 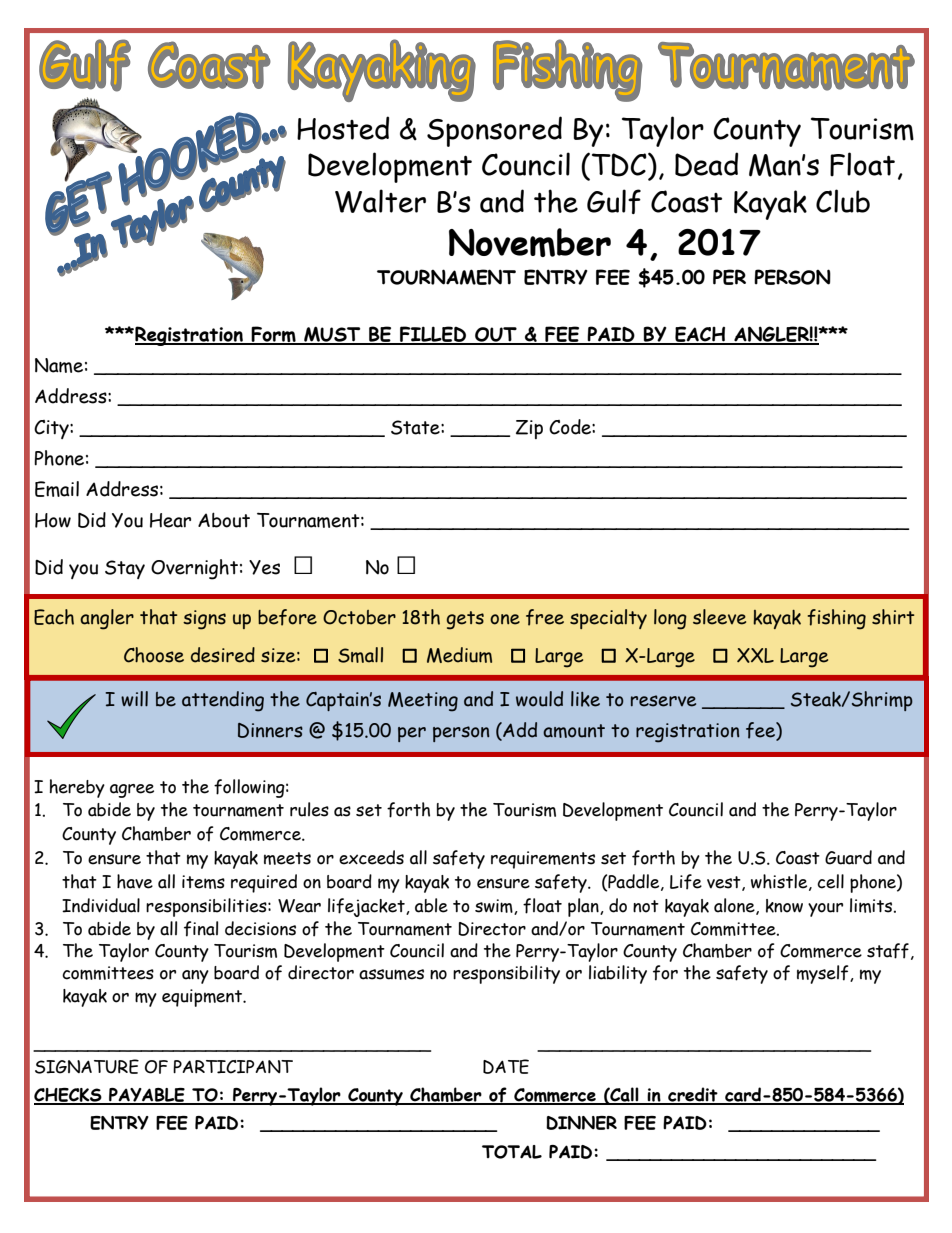 What do you see at coordinates (755, 655) in the screenshot?
I see `XXL` at bounding box center [755, 655].
